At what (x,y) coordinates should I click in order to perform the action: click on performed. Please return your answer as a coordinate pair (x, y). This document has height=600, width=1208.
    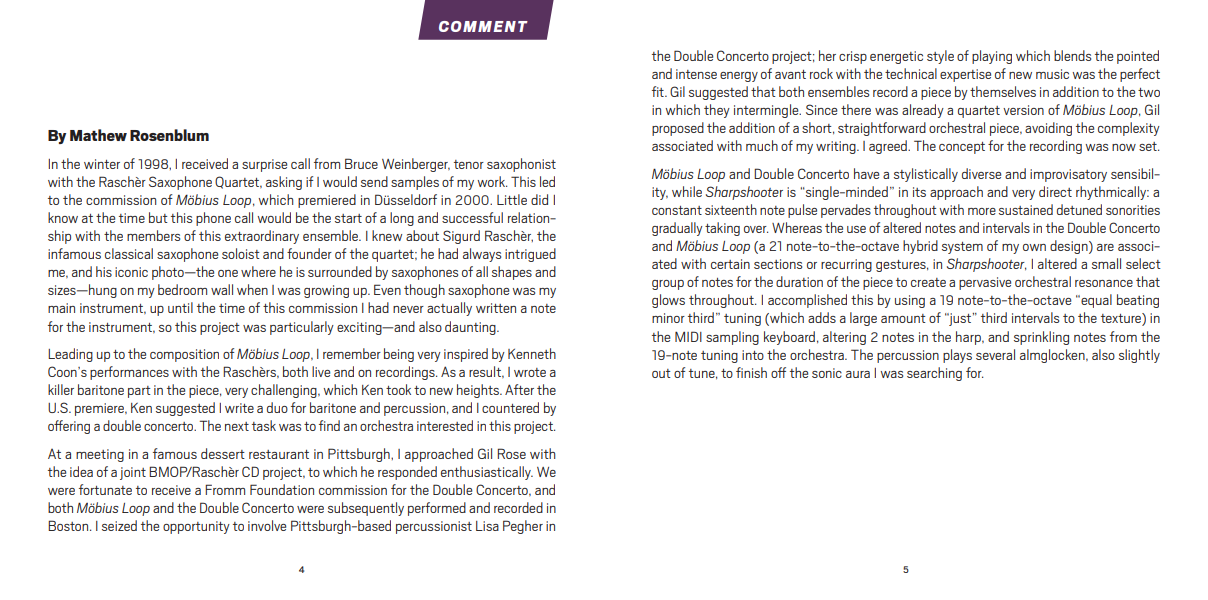
    Looking at the image, I should click on (437, 509).
